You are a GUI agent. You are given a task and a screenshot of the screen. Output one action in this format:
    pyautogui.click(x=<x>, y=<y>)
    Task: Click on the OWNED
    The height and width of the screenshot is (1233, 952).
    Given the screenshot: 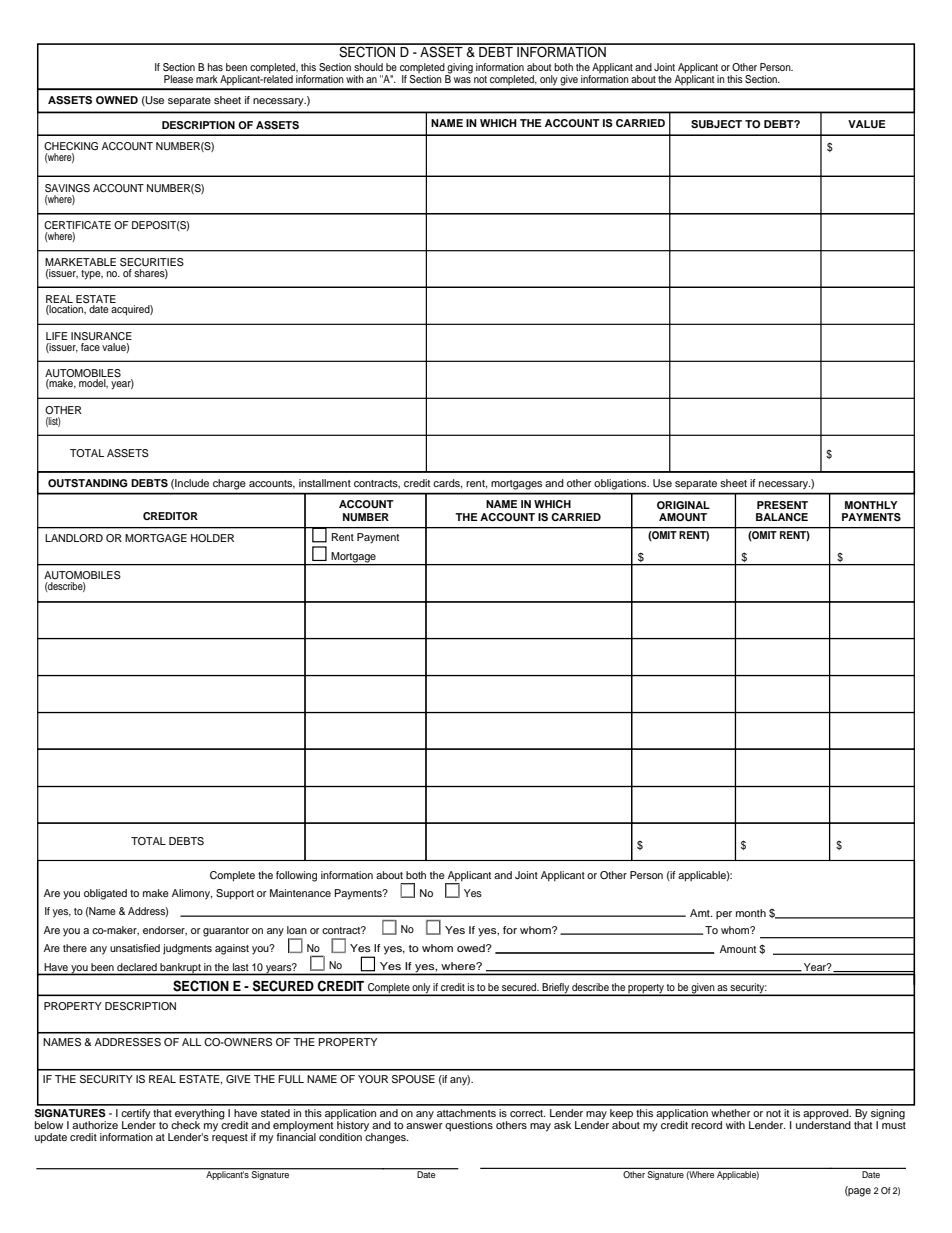 What is the action you would take?
    pyautogui.click(x=117, y=100)
